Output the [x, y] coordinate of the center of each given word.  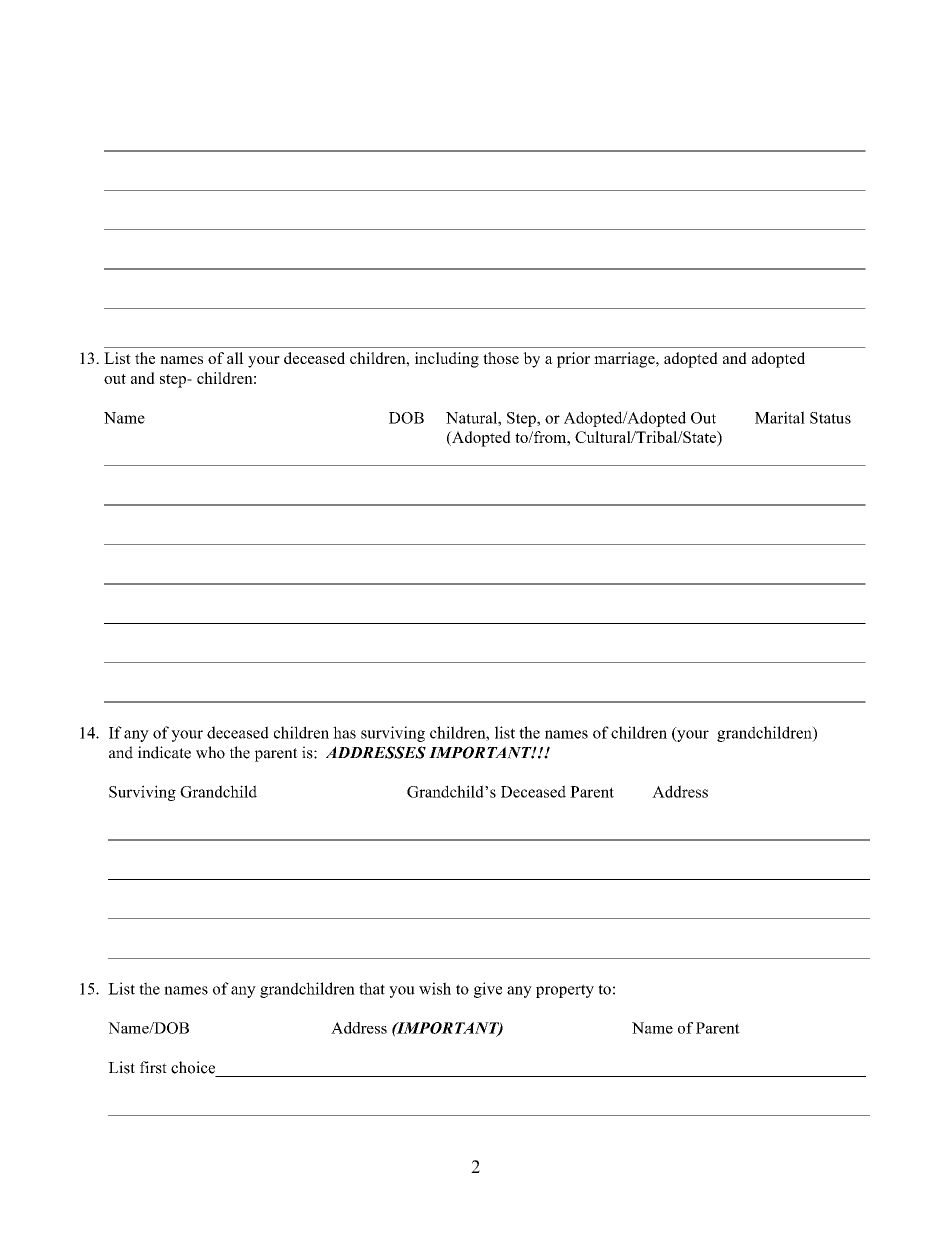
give [488, 990]
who [210, 752]
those [501, 358]
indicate [164, 752]
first [153, 1067]
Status [830, 418]
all [235, 358]
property [565, 991]
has [344, 732]
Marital [780, 417]
